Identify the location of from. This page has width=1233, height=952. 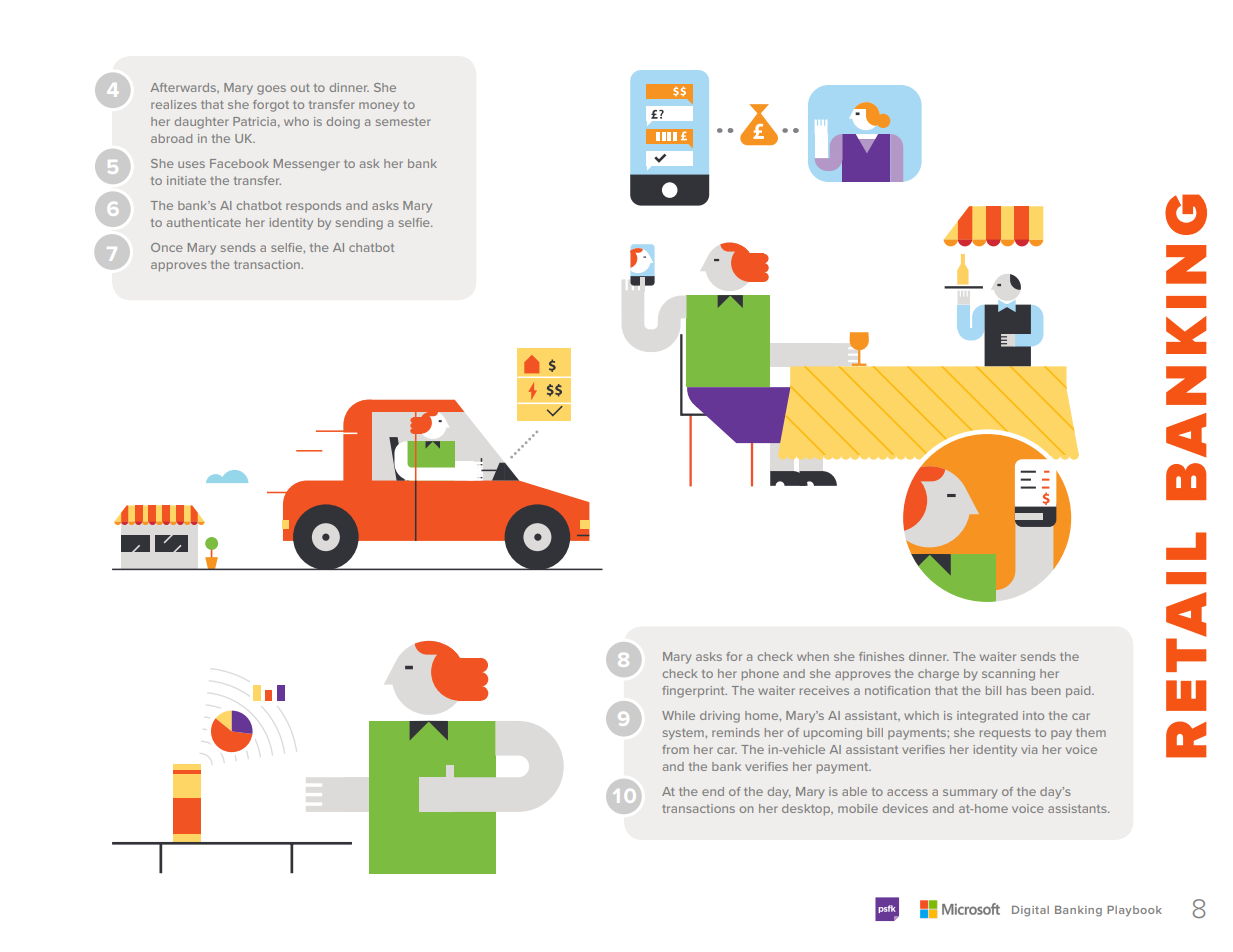
(675, 749).
